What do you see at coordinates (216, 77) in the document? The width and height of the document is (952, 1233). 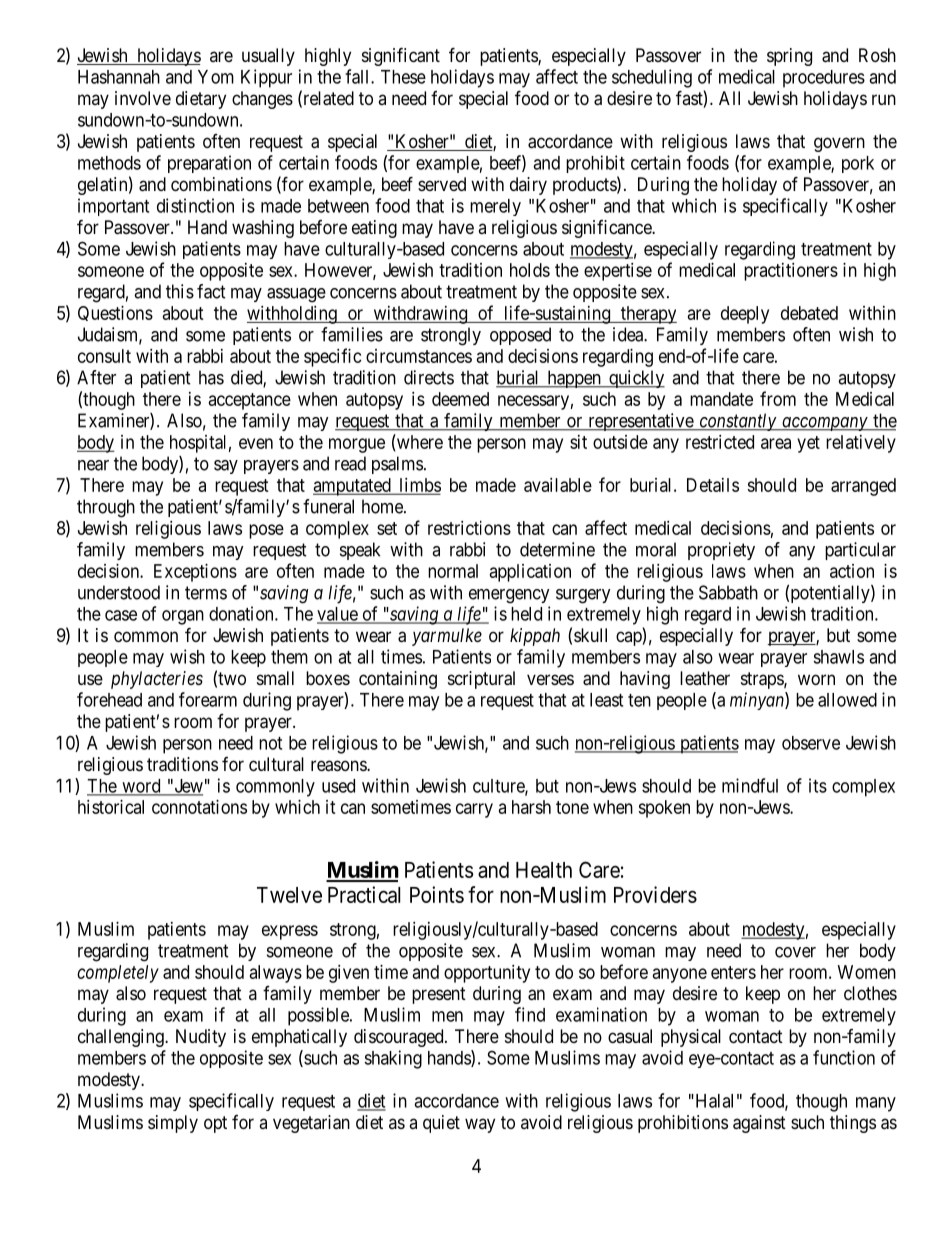 I see `Yom` at bounding box center [216, 77].
